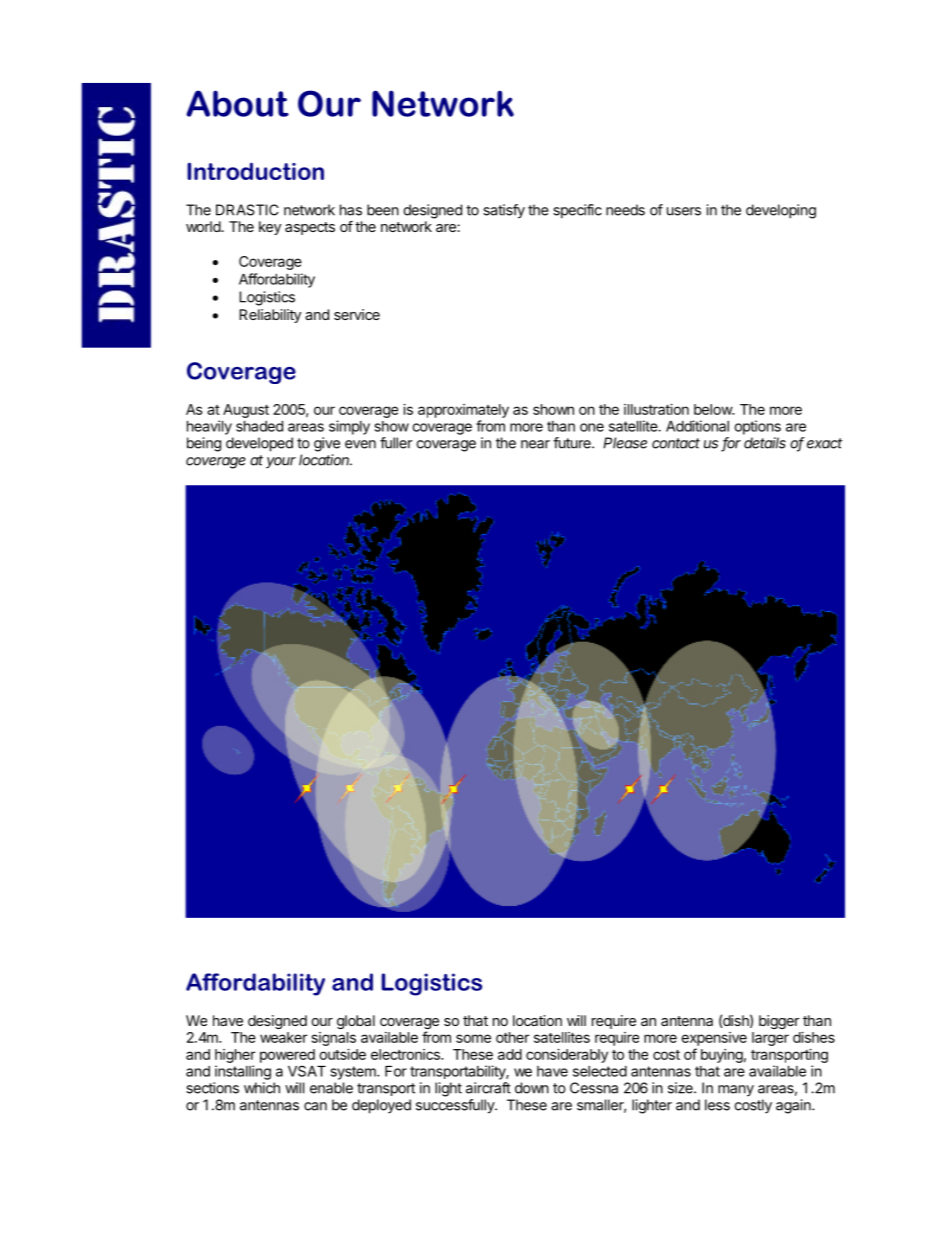 This screenshot has width=952, height=1233. What do you see at coordinates (255, 171) in the screenshot?
I see `Introduction` at bounding box center [255, 171].
